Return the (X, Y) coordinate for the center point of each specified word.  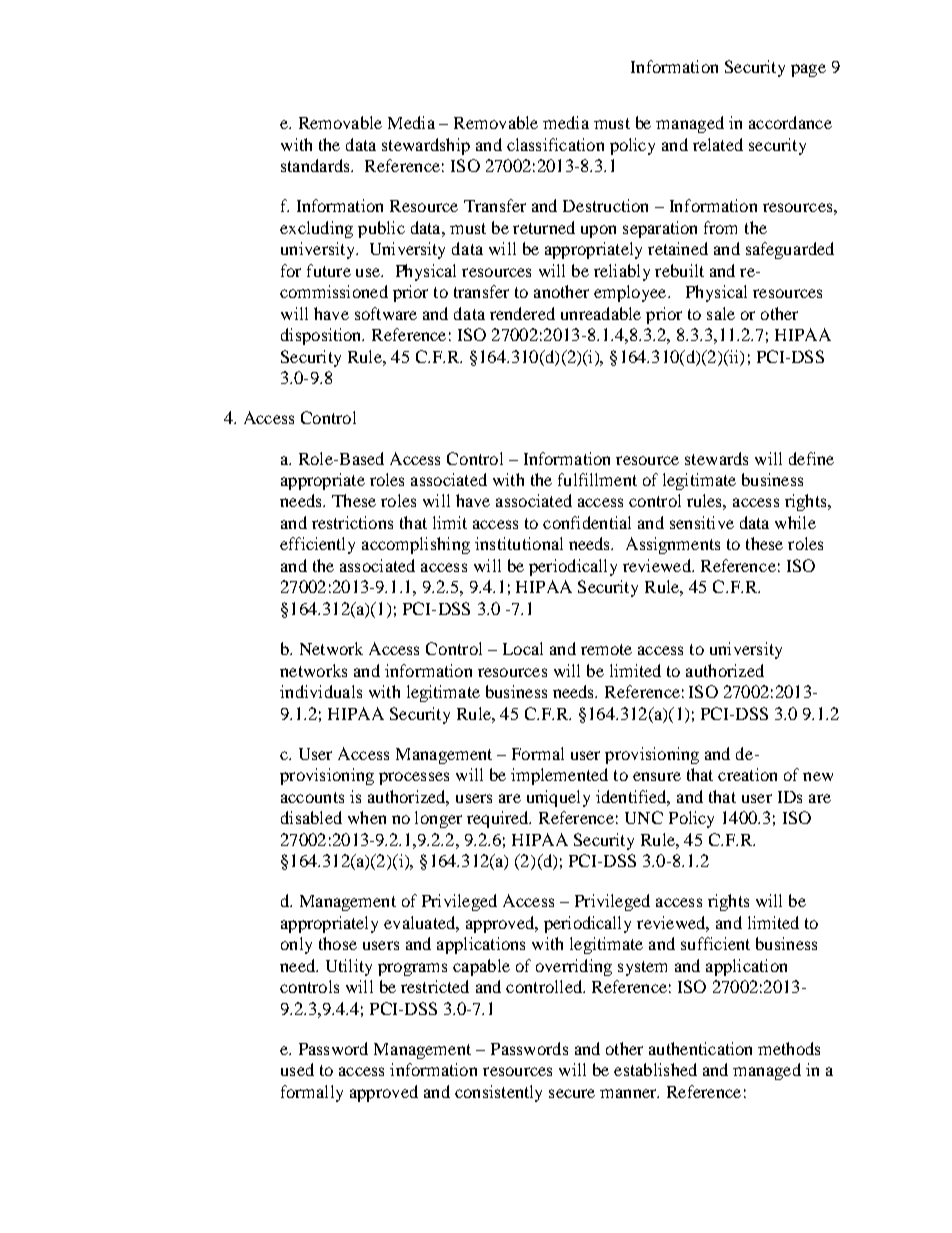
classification (555, 144)
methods (789, 1048)
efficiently (317, 545)
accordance (790, 122)
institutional (519, 543)
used (297, 1069)
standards (316, 165)
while (795, 522)
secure (572, 1093)
